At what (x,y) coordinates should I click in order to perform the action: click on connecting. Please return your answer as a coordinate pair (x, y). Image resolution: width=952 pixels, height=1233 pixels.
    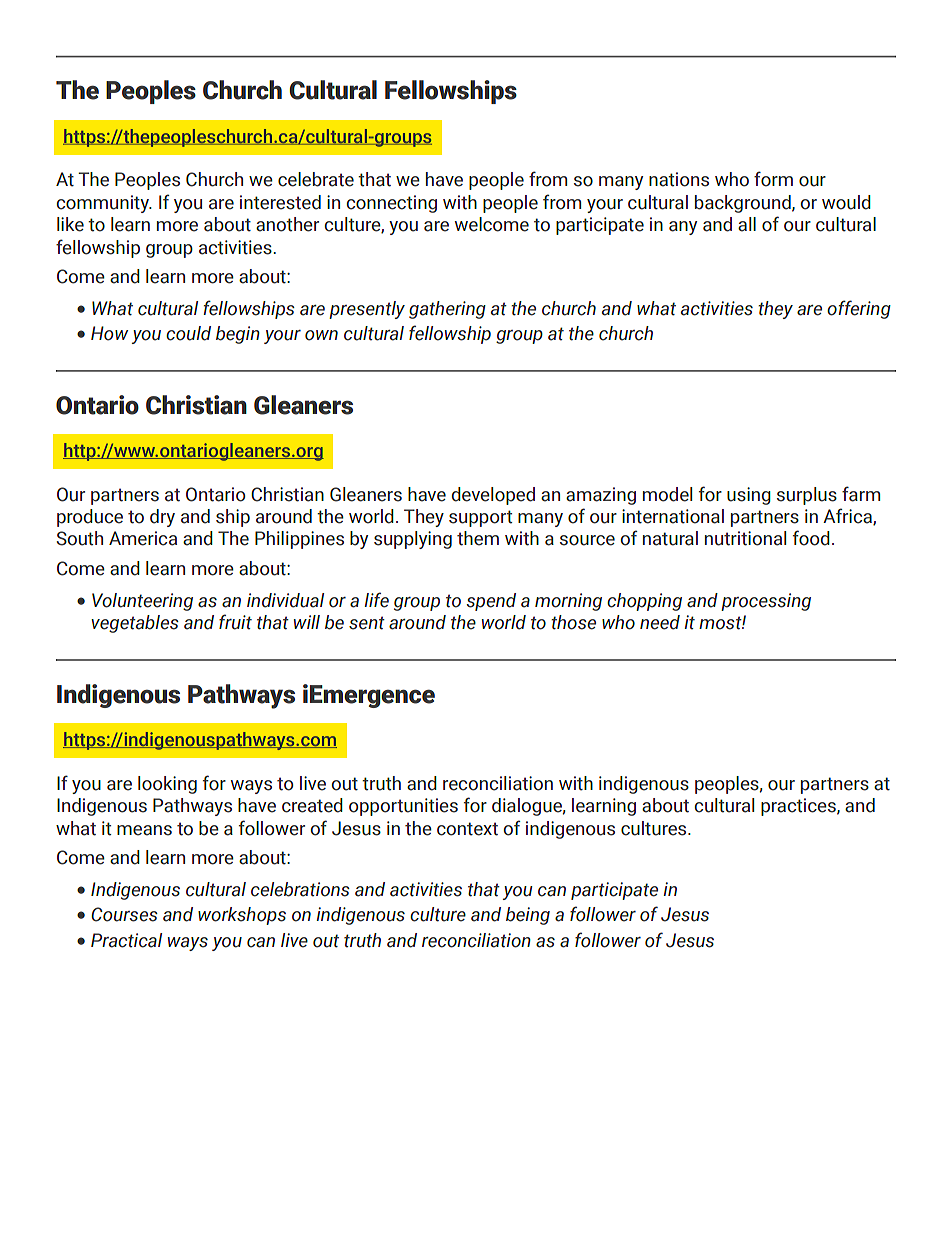
    Looking at the image, I should click on (391, 204).
